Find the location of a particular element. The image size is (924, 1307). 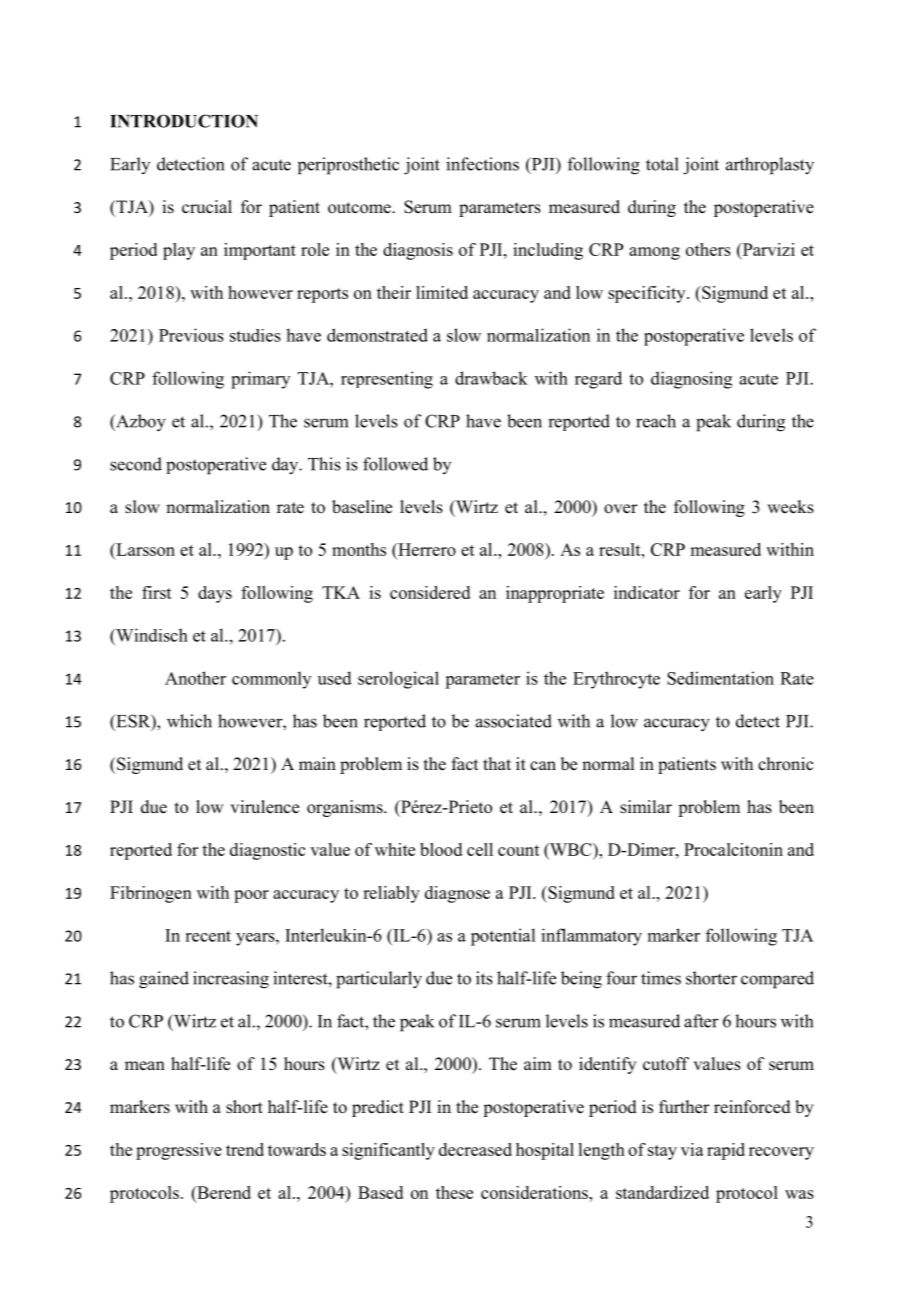

decreased is located at coordinates (475, 1149).
